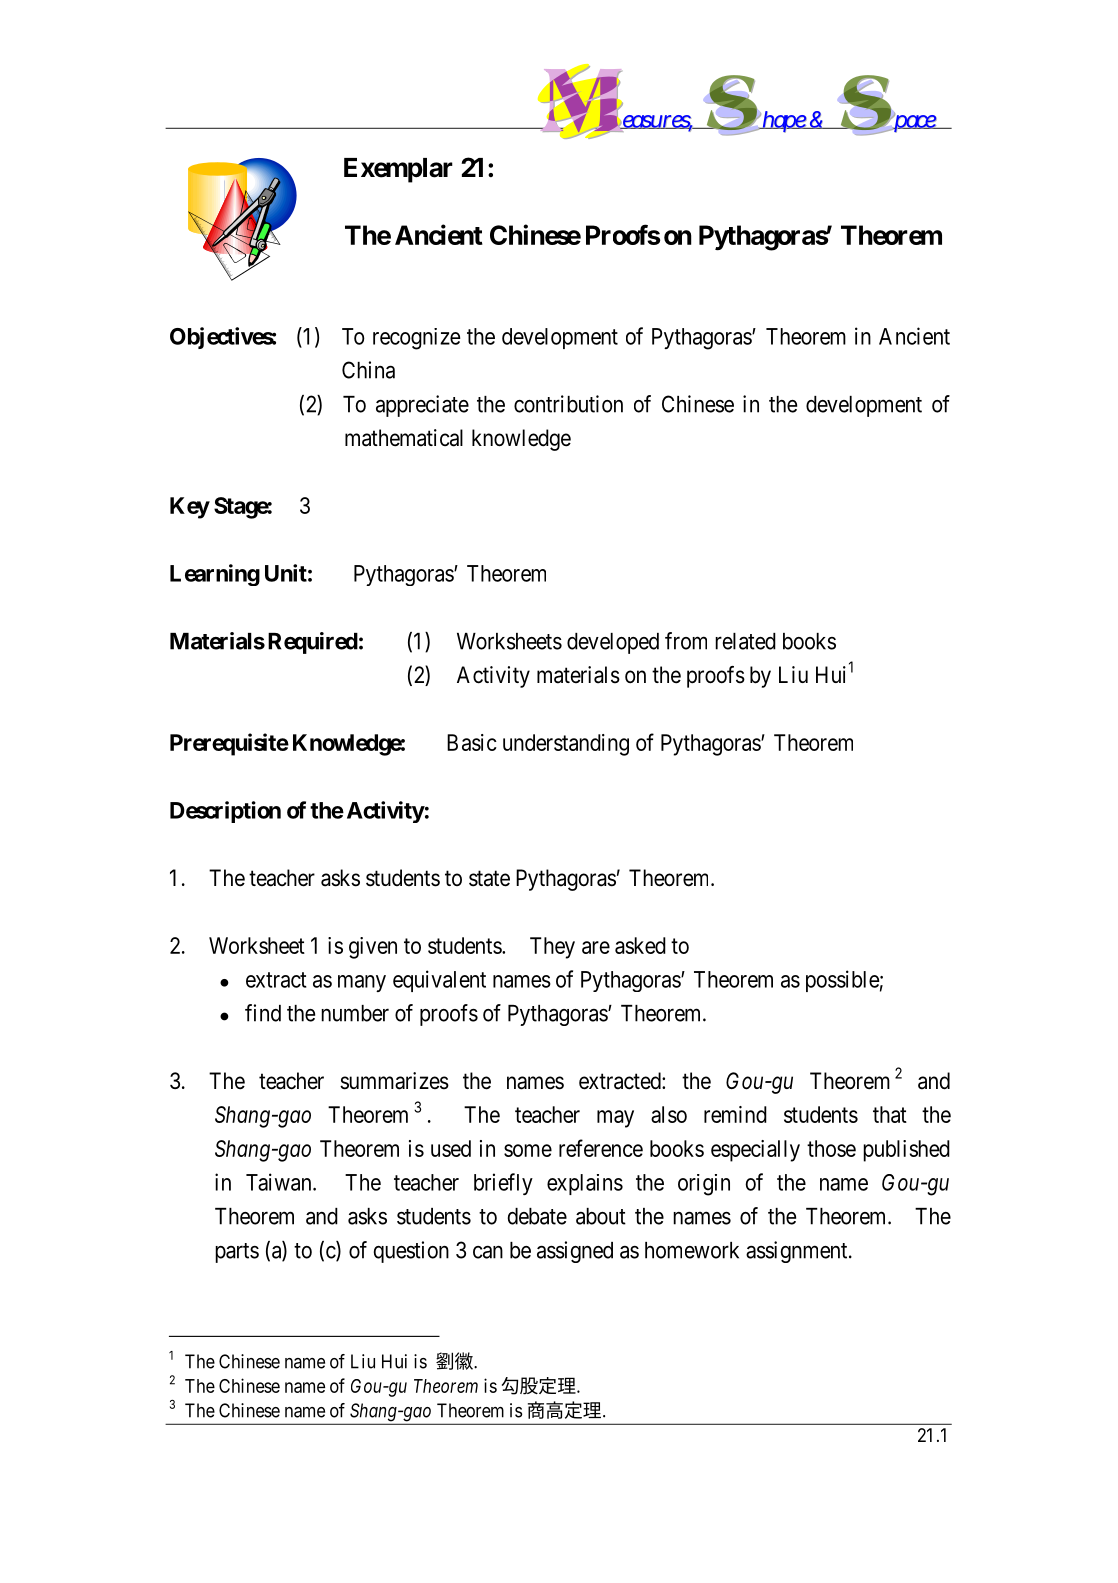  What do you see at coordinates (568, 404) in the screenshot?
I see `contribution` at bounding box center [568, 404].
